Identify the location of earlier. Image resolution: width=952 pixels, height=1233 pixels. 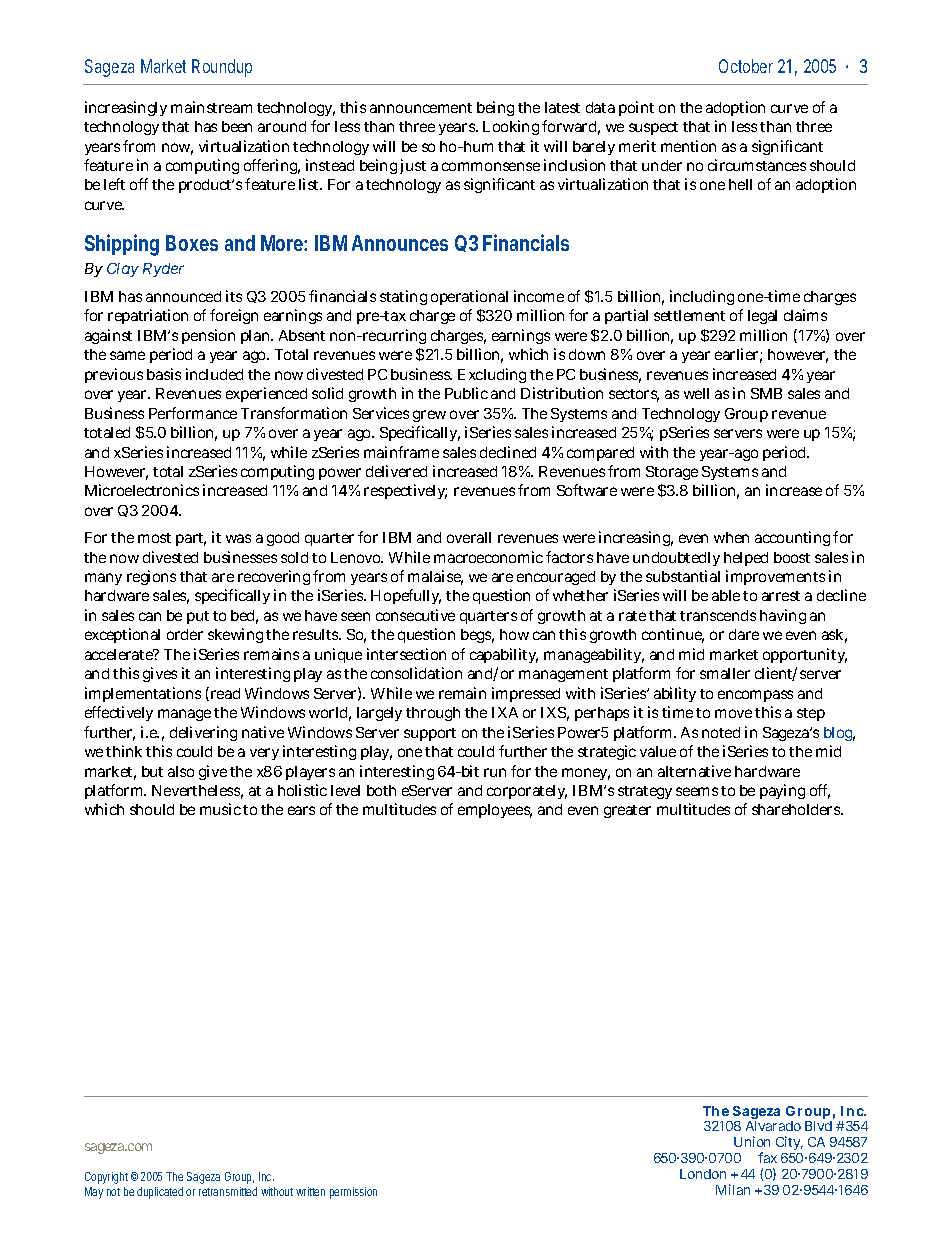
(738, 355).
